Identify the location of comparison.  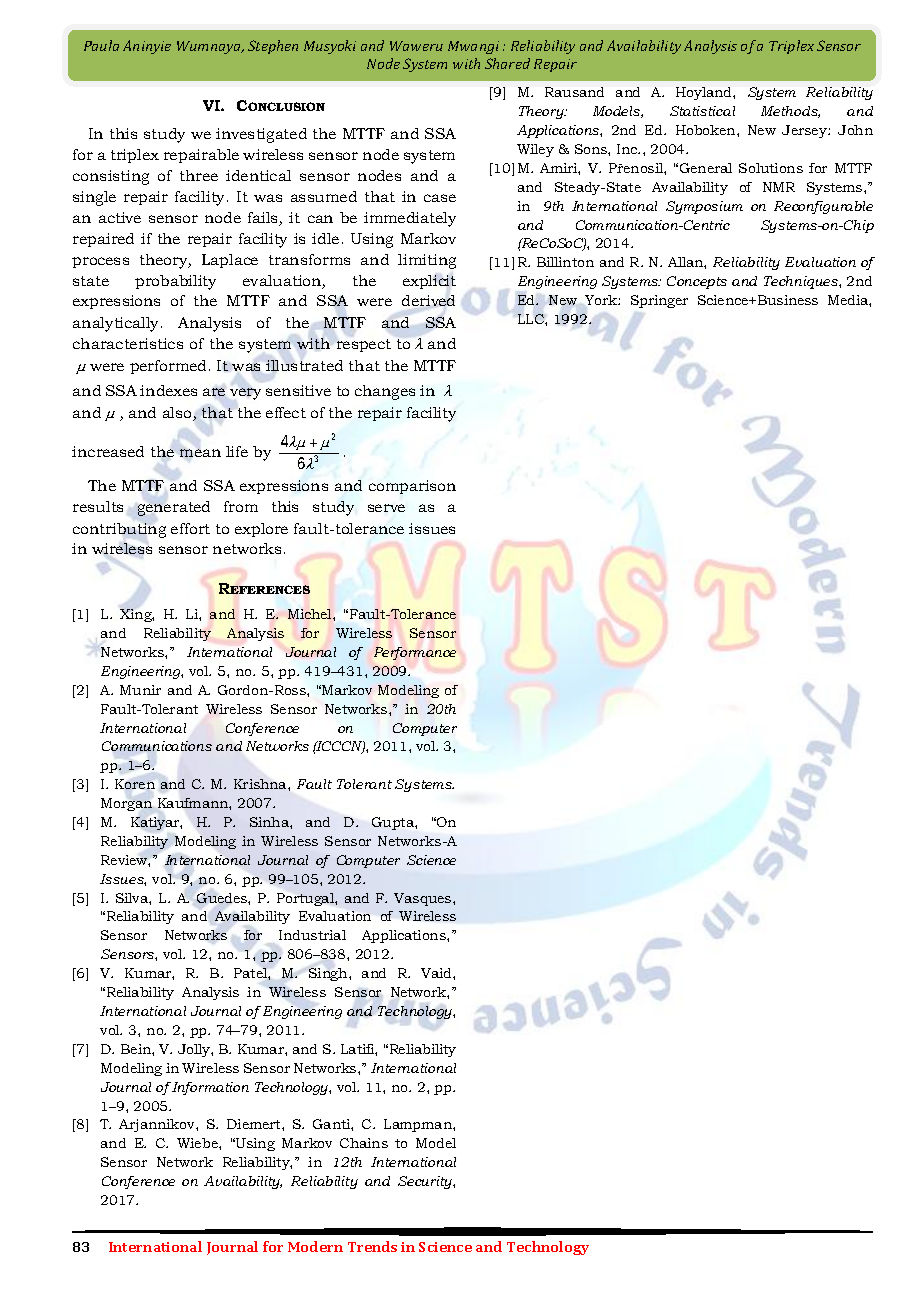
(412, 487).
